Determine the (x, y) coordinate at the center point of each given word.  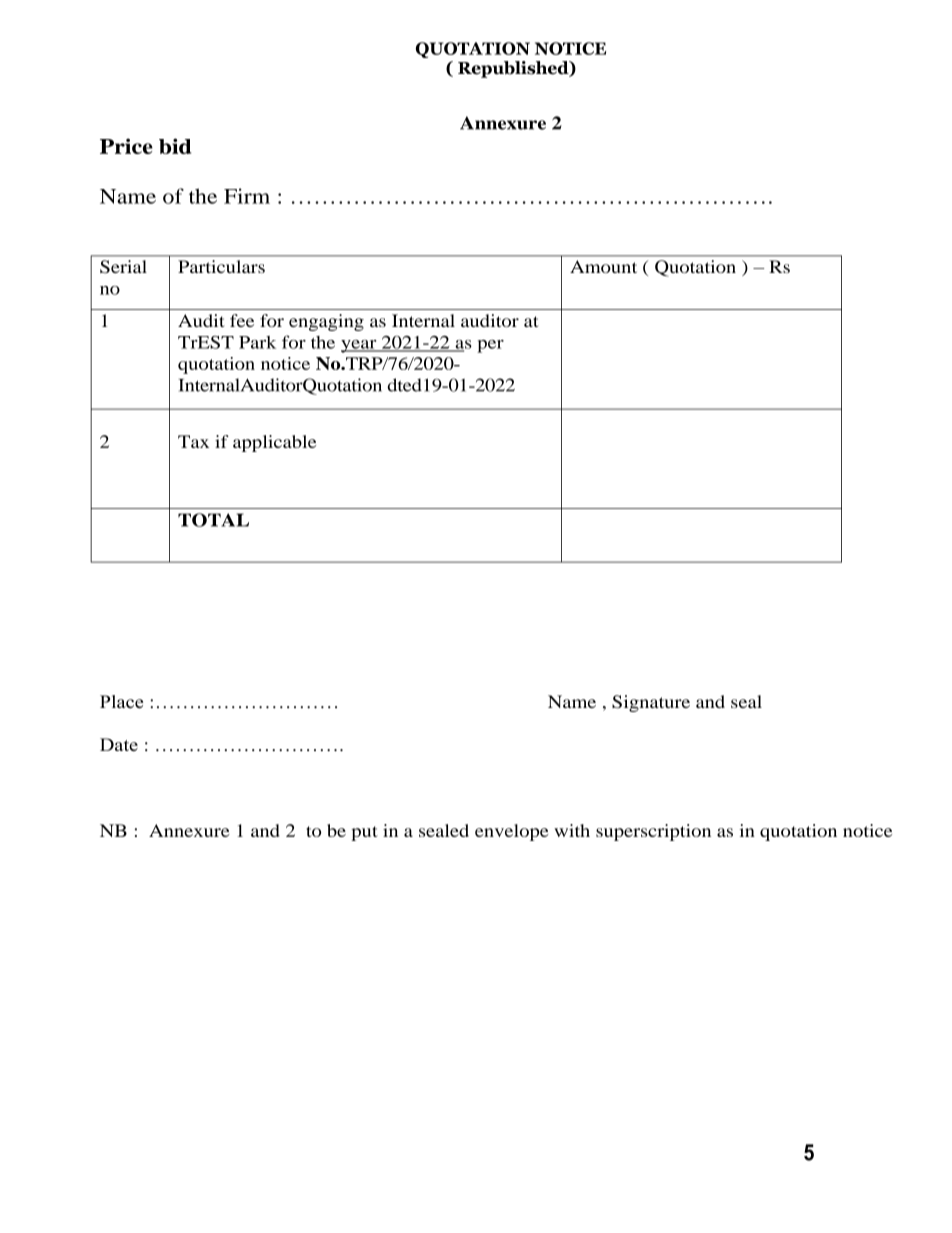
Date (119, 744)
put (364, 833)
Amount (603, 266)
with (572, 830)
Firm (247, 196)
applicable (274, 443)
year (360, 346)
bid (175, 146)
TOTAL (213, 520)
